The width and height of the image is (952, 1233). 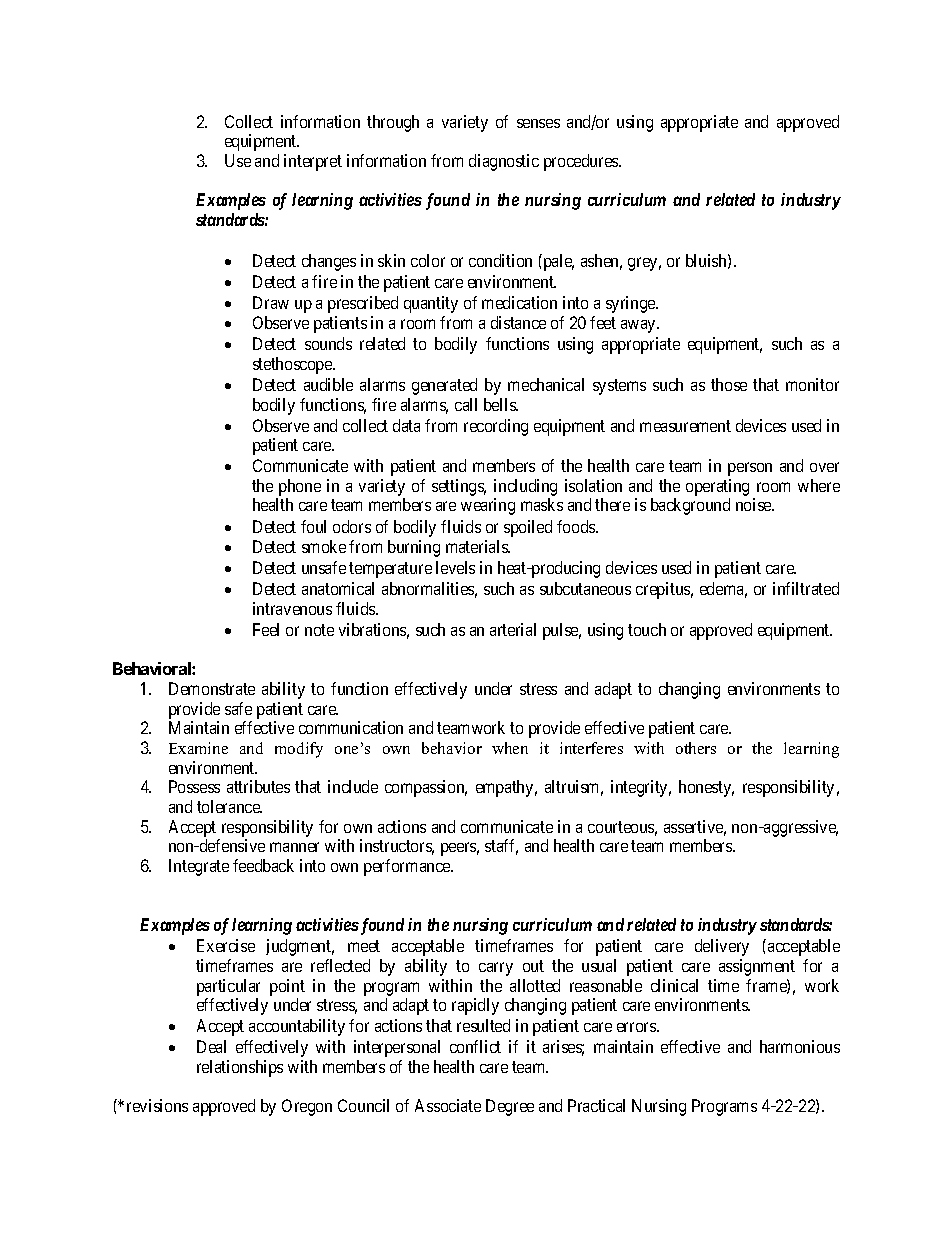 I want to click on infiltrated, so click(x=806, y=588).
